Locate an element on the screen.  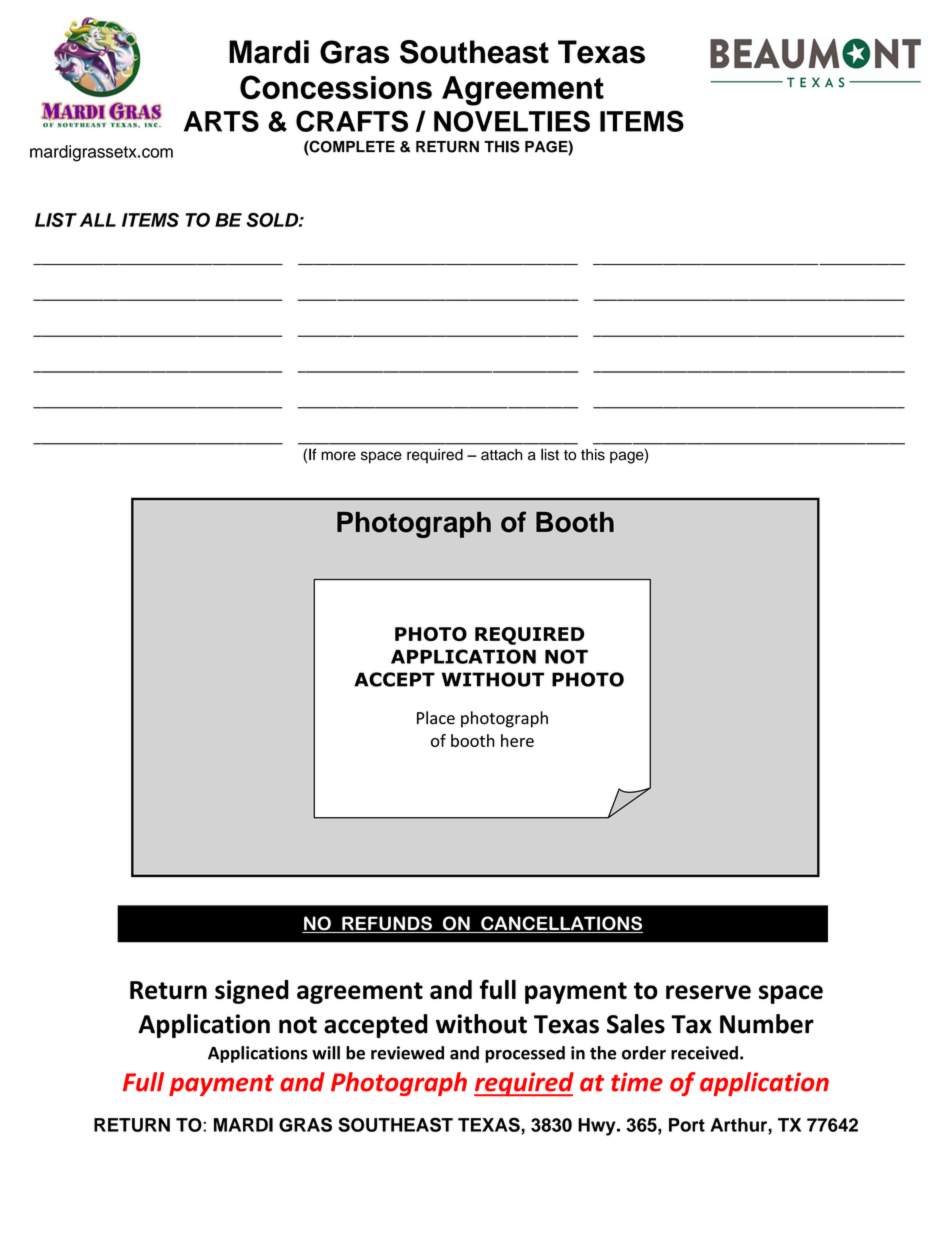
ALL is located at coordinates (98, 220).
